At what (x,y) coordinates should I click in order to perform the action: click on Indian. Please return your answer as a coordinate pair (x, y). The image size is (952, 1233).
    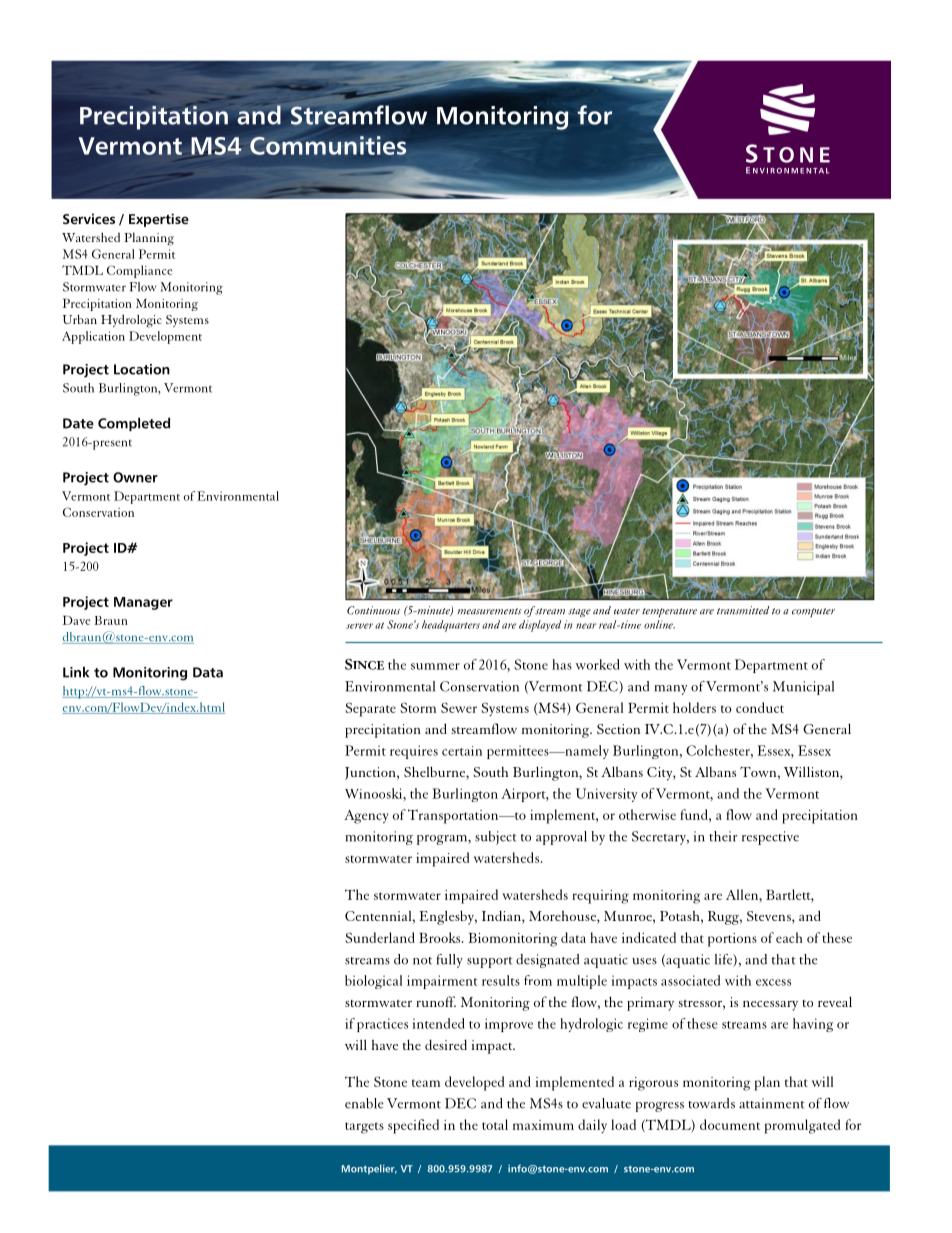
    Looking at the image, I should click on (502, 917).
